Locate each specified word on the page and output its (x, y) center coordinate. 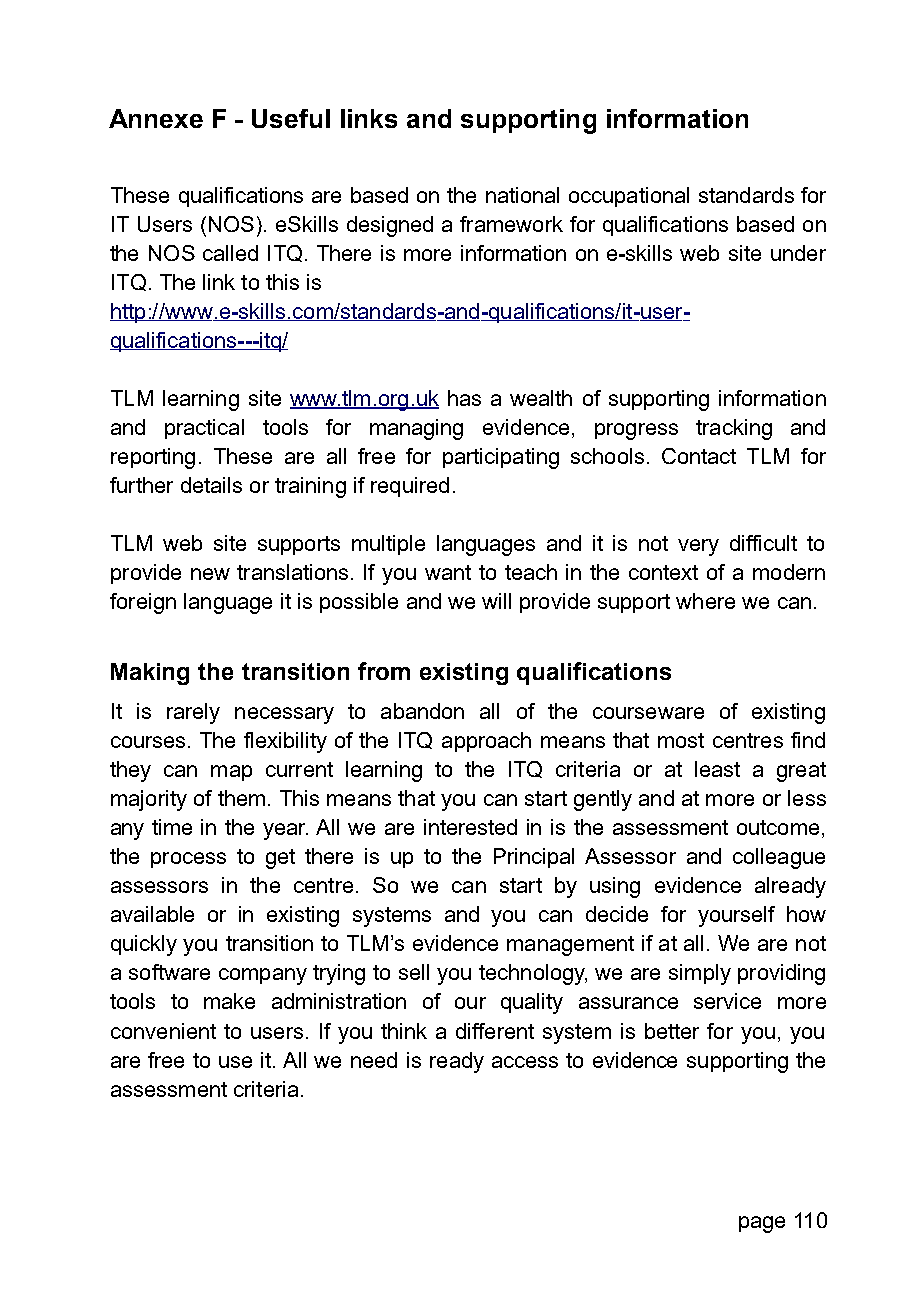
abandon (422, 711)
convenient (163, 1031)
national (522, 195)
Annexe (156, 118)
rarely (193, 713)
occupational (629, 197)
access (525, 1062)
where (705, 601)
